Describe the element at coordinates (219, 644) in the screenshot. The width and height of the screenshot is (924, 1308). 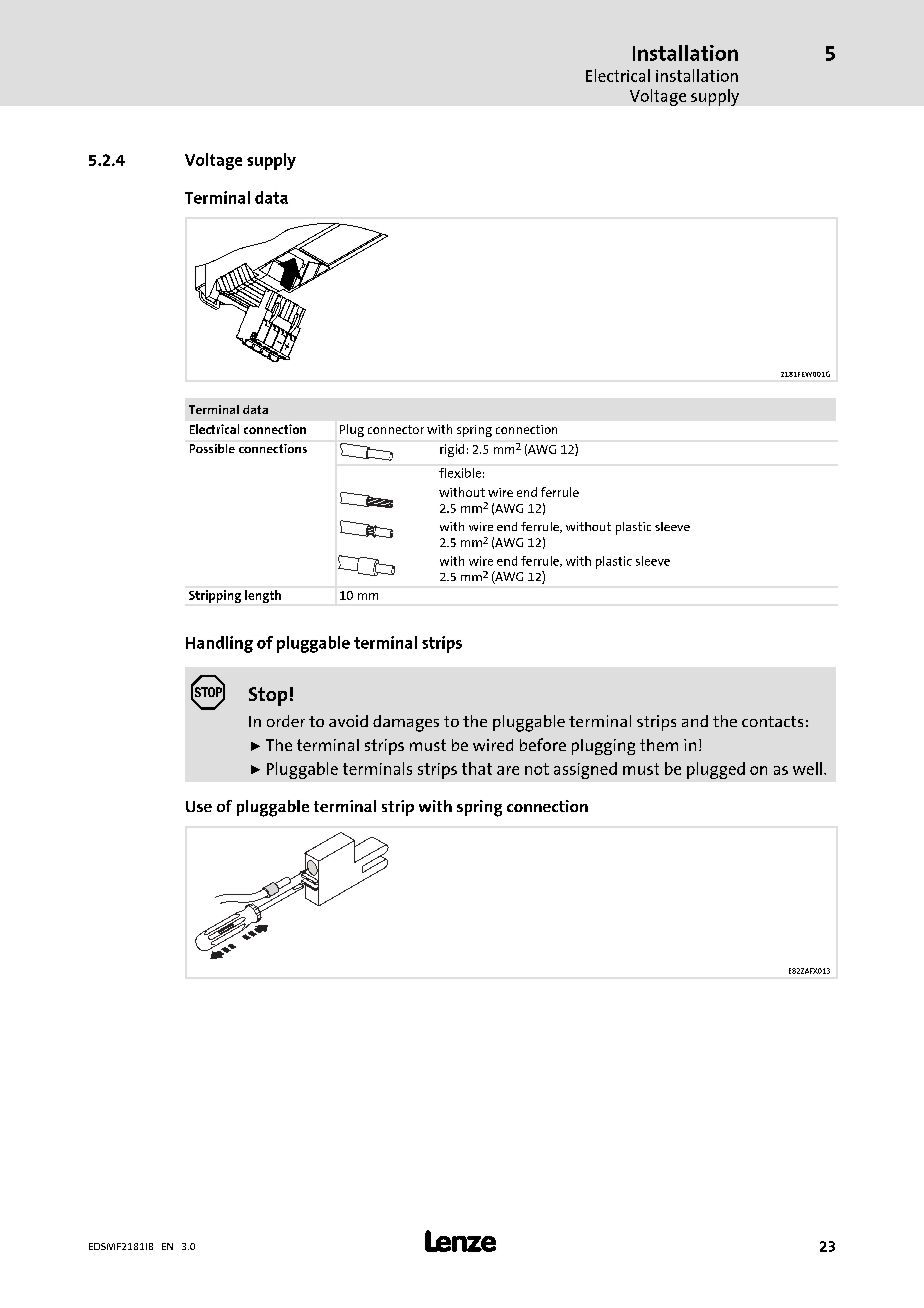
I see `Handling` at that location.
